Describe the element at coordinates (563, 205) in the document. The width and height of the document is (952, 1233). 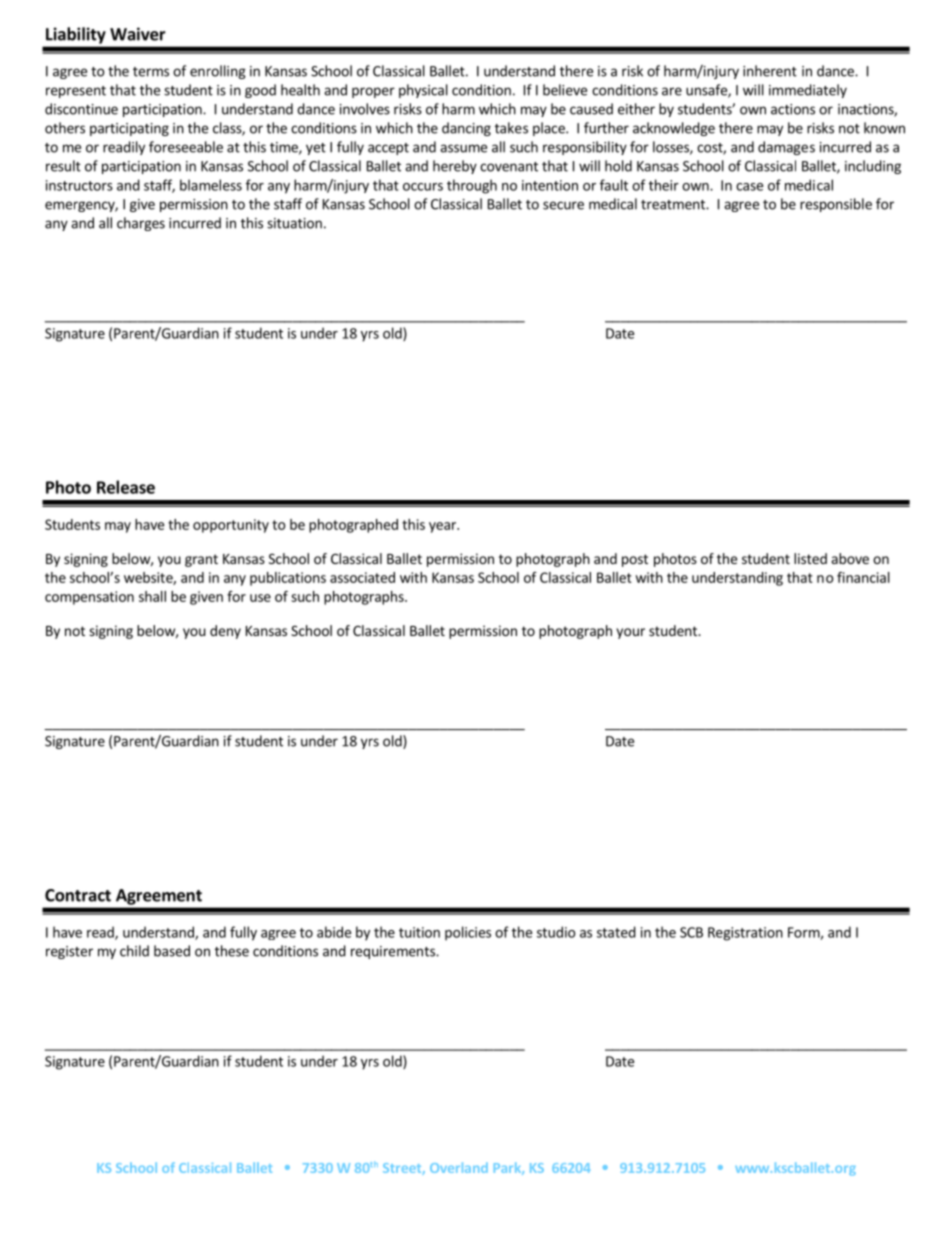
I see `secure` at that location.
